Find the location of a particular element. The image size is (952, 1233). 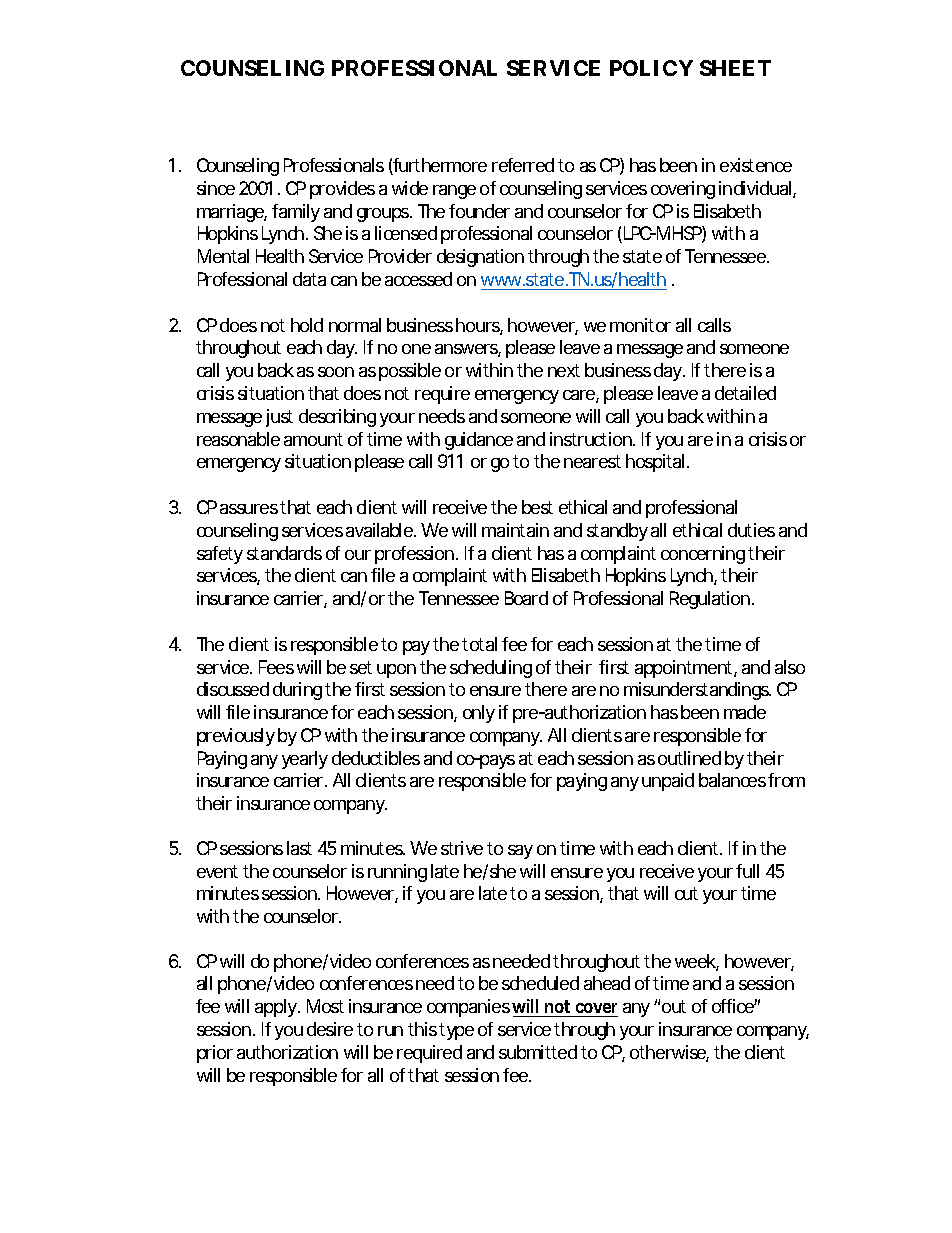

week is located at coordinates (695, 961).
